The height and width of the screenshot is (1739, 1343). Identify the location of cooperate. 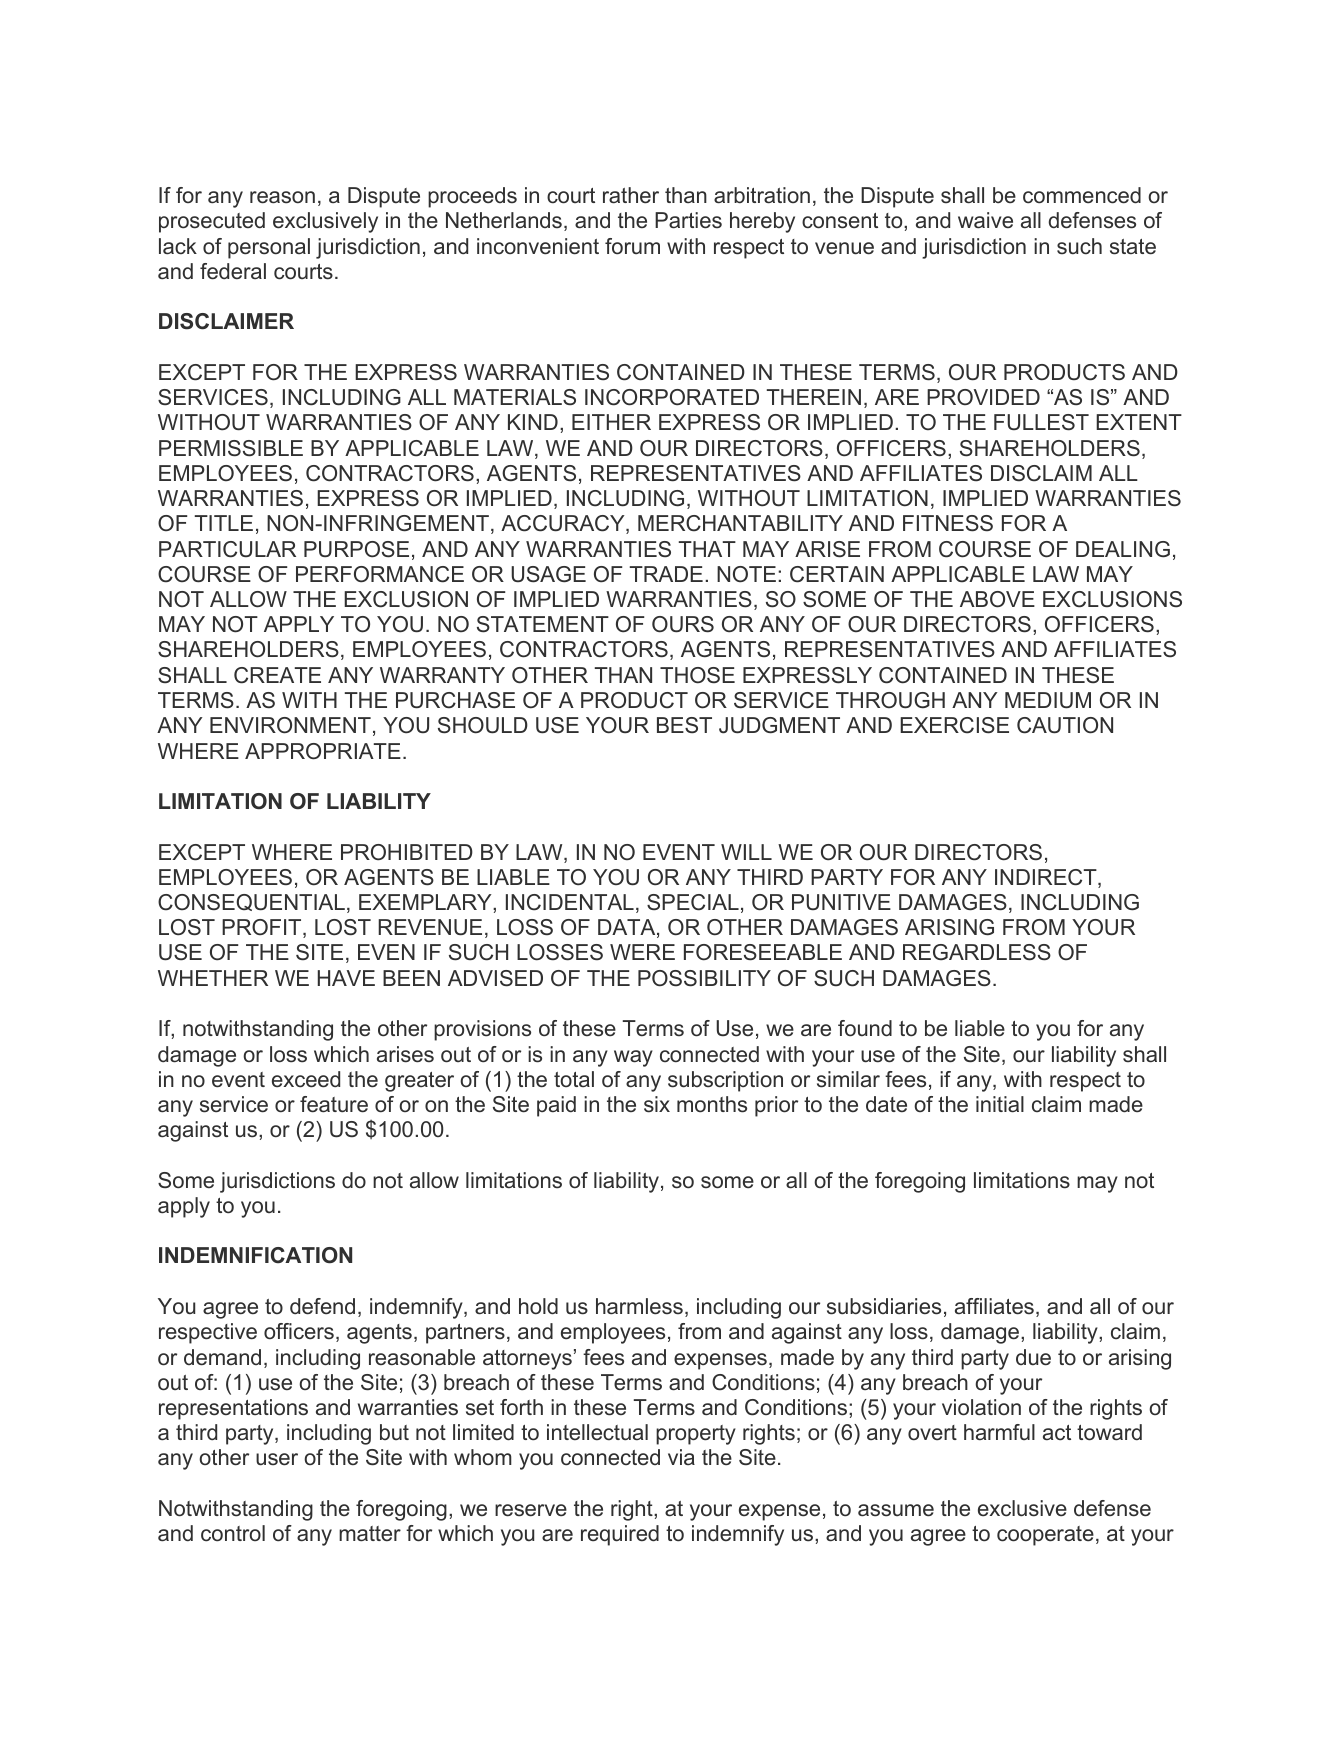
(1045, 1536).
